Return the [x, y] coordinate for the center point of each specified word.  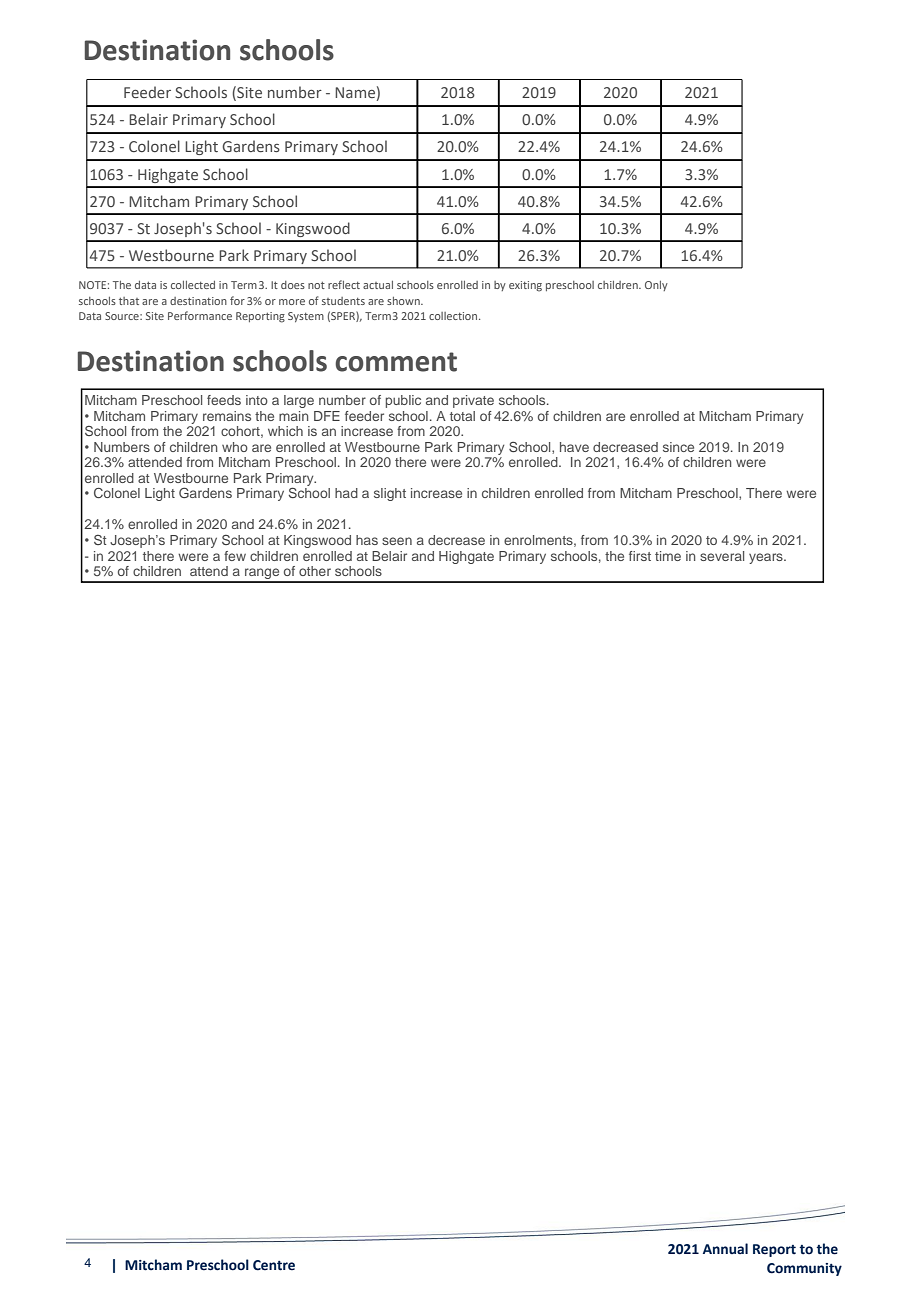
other [315, 571]
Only [656, 286]
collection [454, 316]
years [767, 558]
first [640, 556]
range [262, 575]
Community [804, 1269]
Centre [274, 1265]
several [722, 556]
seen [397, 541]
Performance [200, 315]
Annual [725, 1248]
